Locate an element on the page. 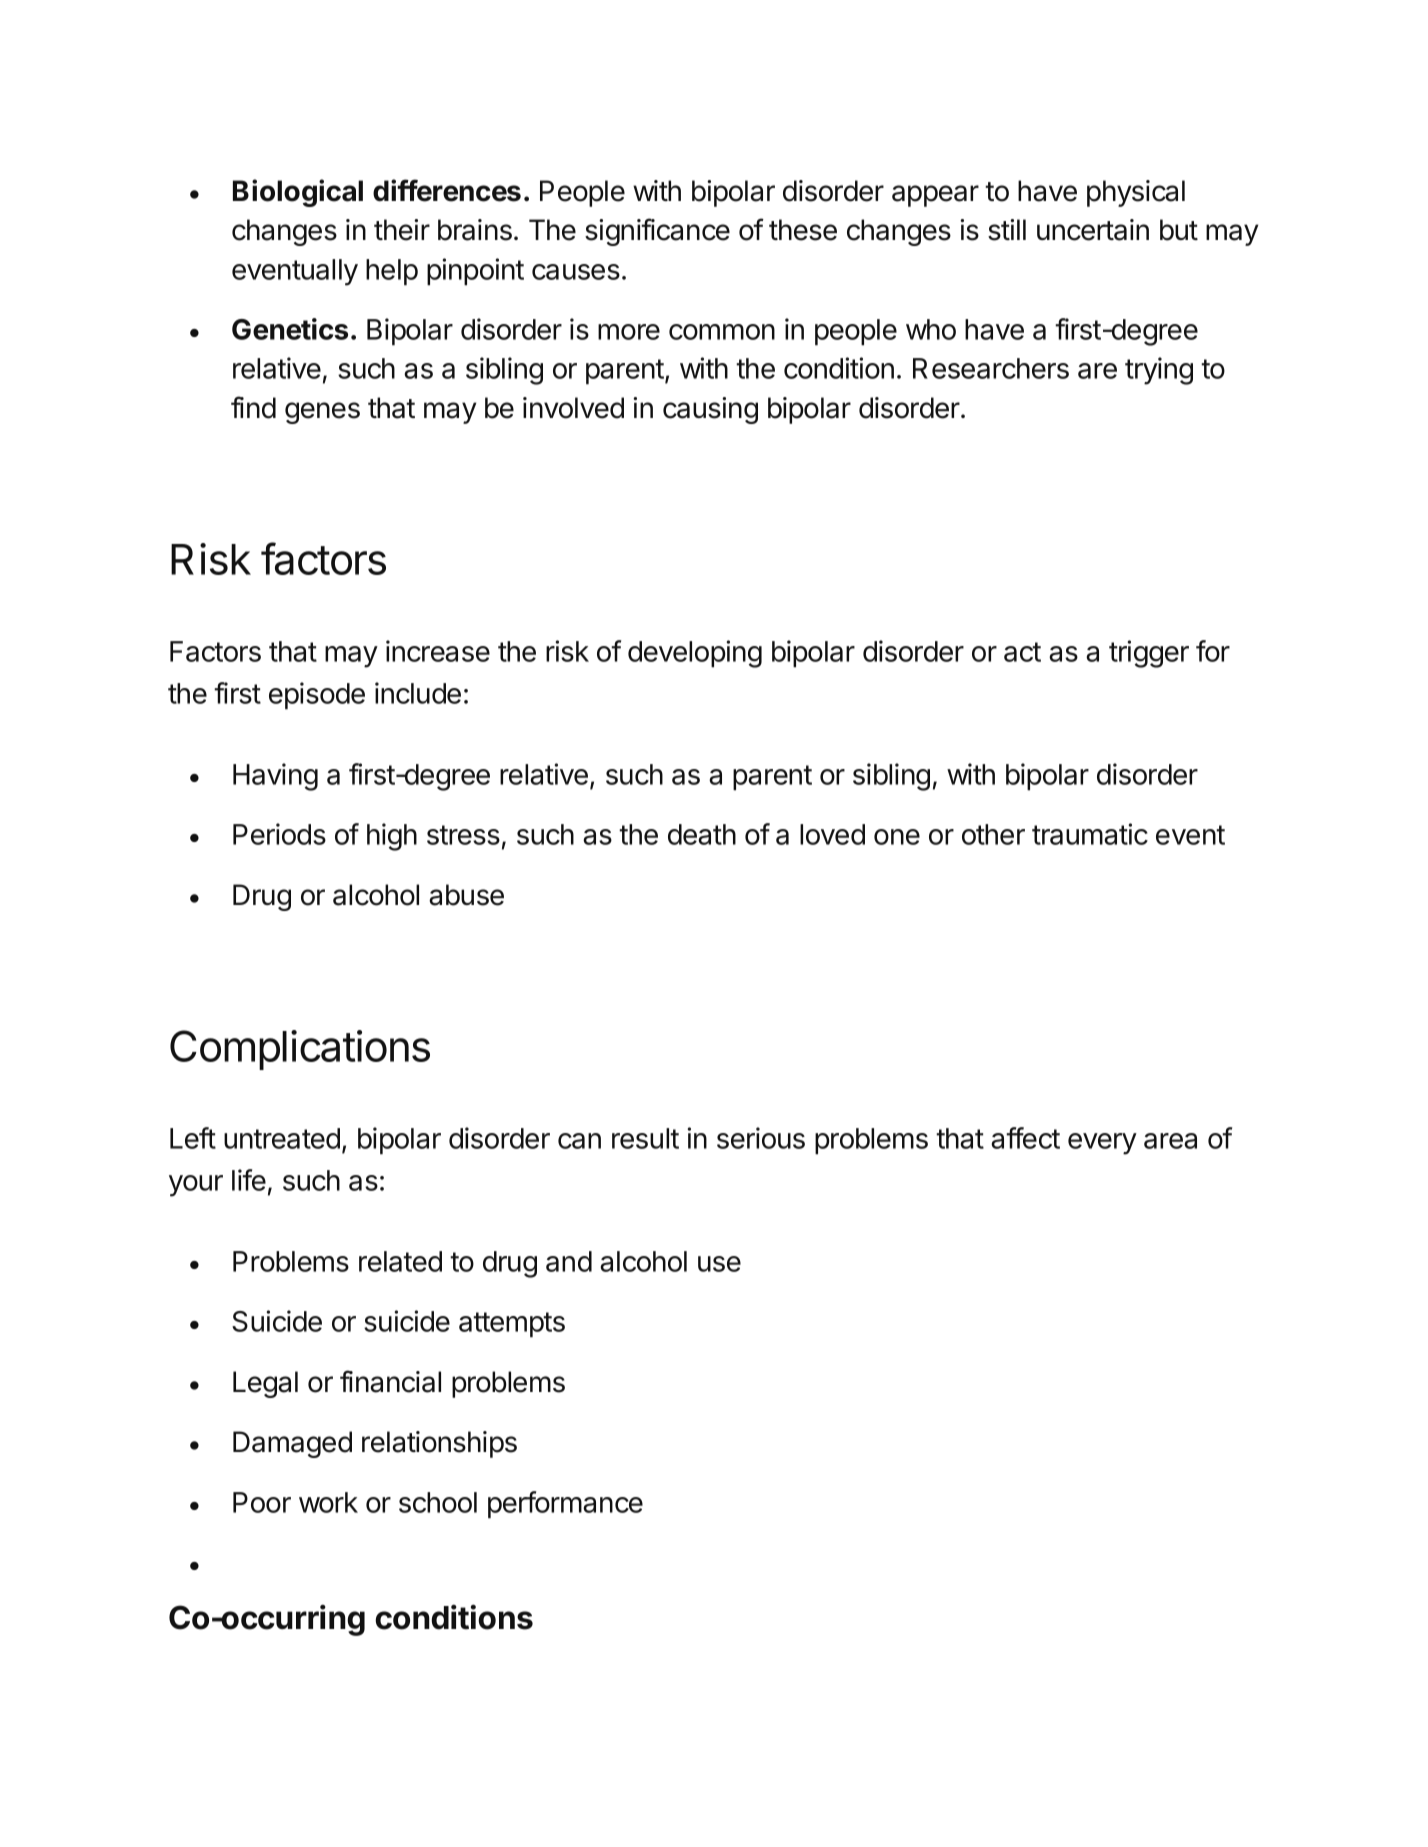  Complications is located at coordinates (300, 1050).
